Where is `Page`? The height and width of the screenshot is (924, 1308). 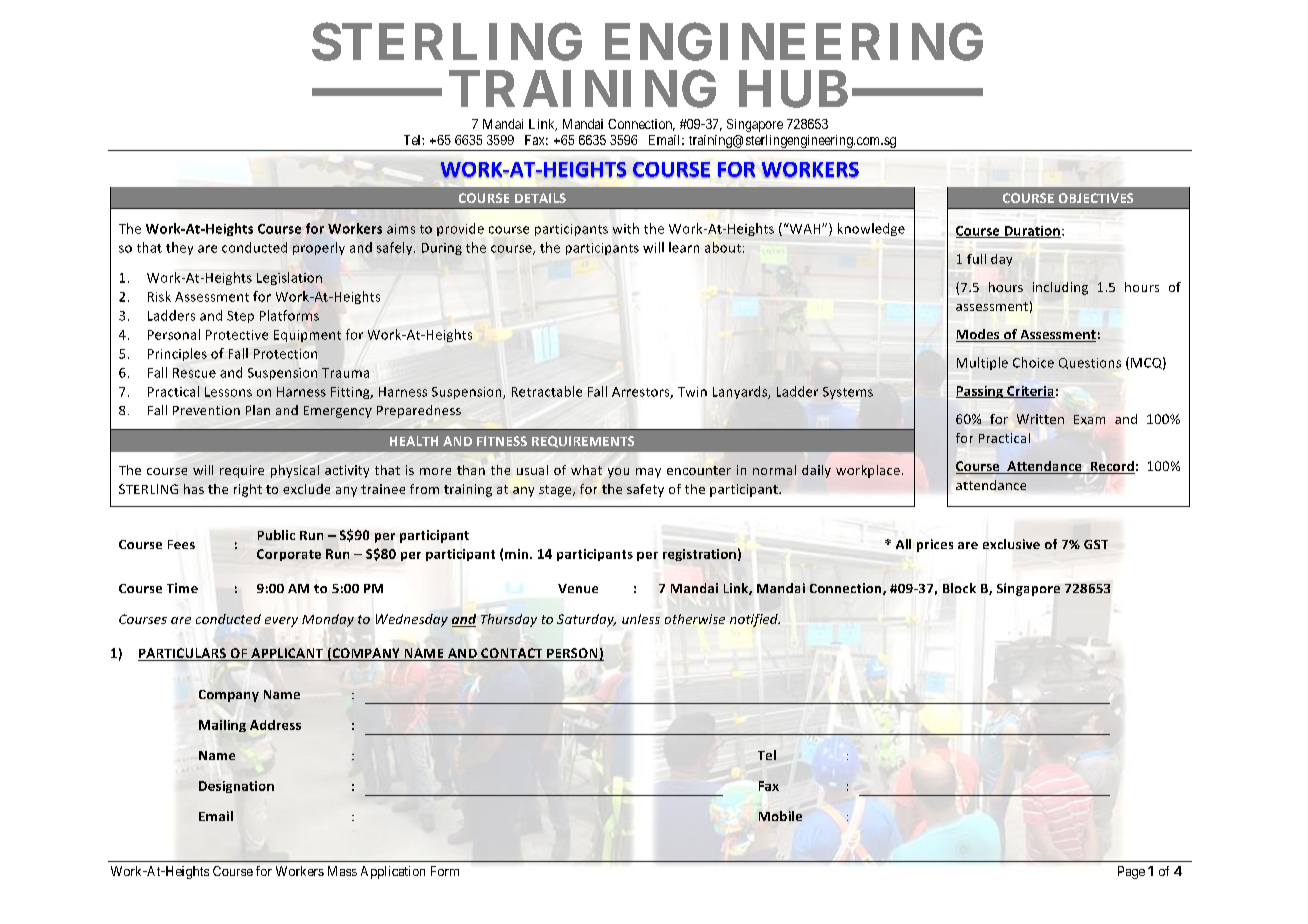
Page is located at coordinates (1131, 872).
